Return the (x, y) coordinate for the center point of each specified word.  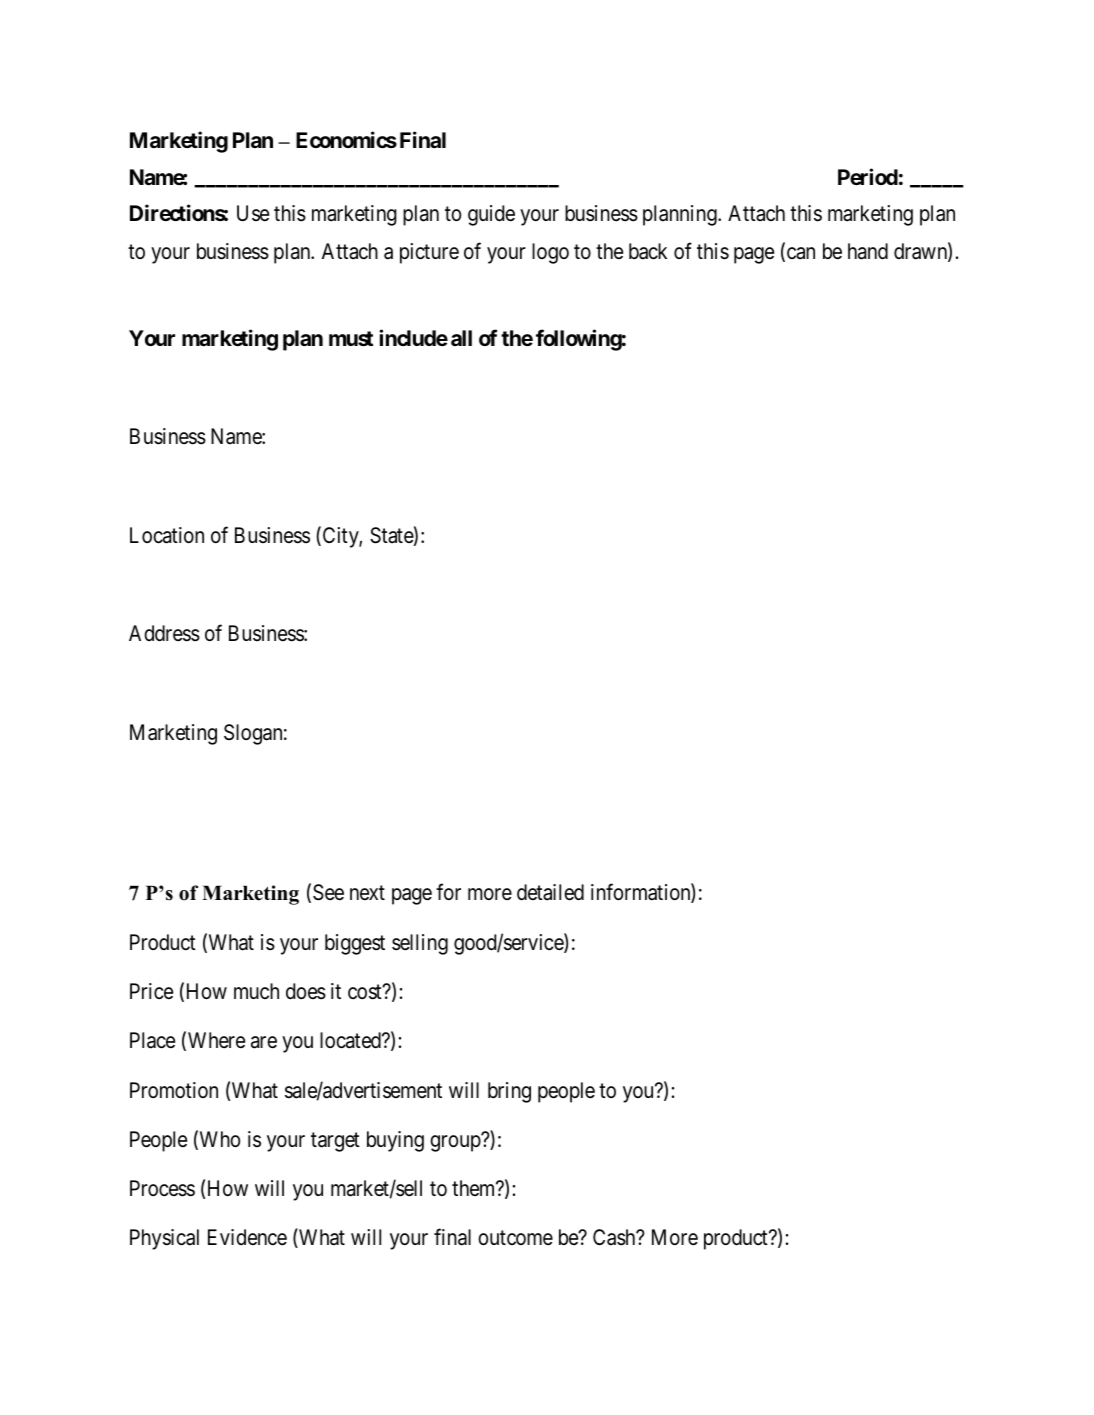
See (328, 892)
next (367, 893)
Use (253, 213)
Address (164, 633)
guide (491, 215)
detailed (550, 892)
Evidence (247, 1237)
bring (509, 1092)
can (799, 254)
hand (868, 251)
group (456, 1143)
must (351, 338)
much (256, 991)
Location (167, 535)
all (461, 338)
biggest (355, 944)
